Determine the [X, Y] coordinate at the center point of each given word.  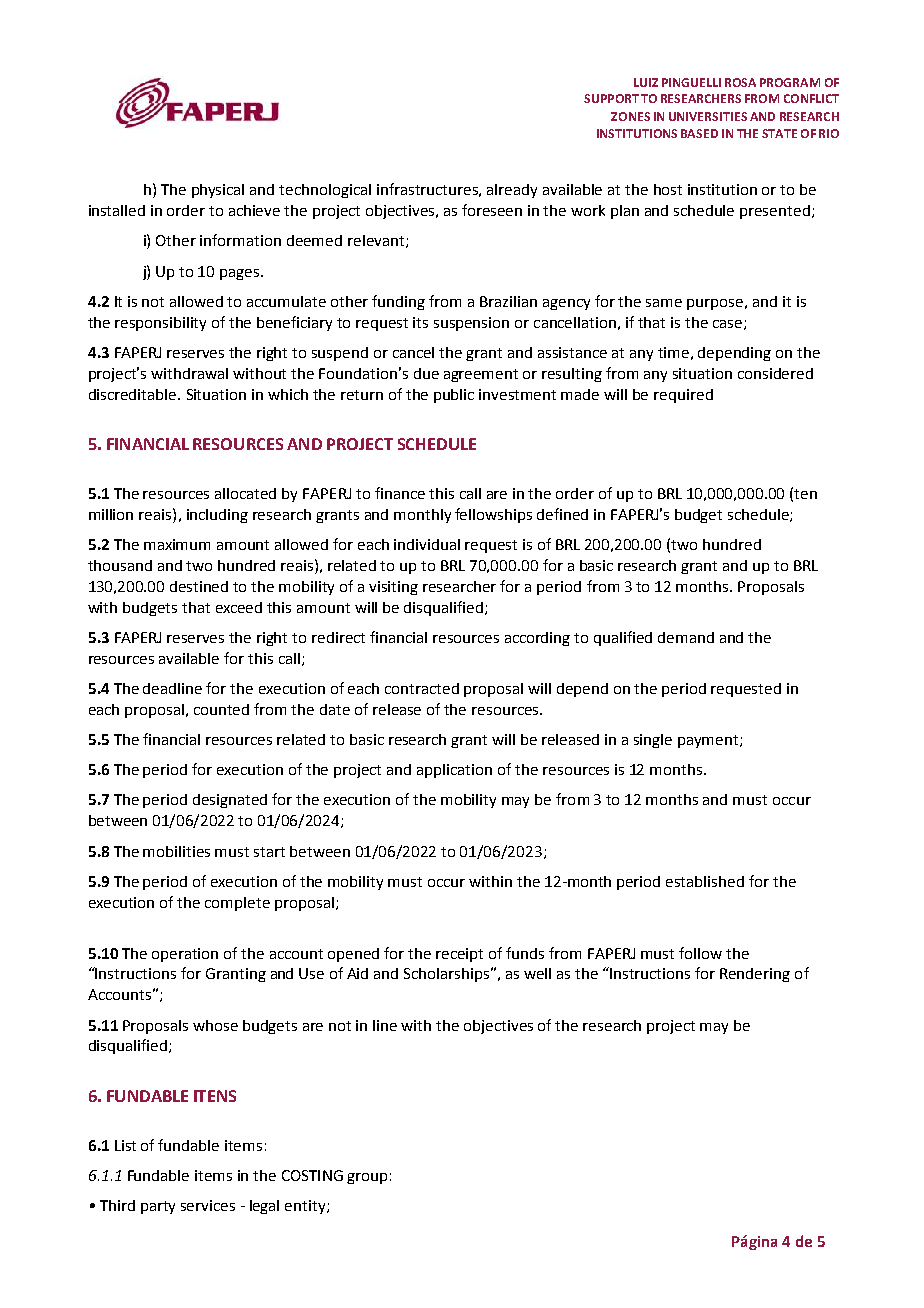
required [683, 396]
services [208, 1205]
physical [218, 191]
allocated [245, 493]
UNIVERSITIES [708, 116]
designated [230, 801]
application [454, 771]
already [512, 191]
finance [400, 493]
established [705, 881]
